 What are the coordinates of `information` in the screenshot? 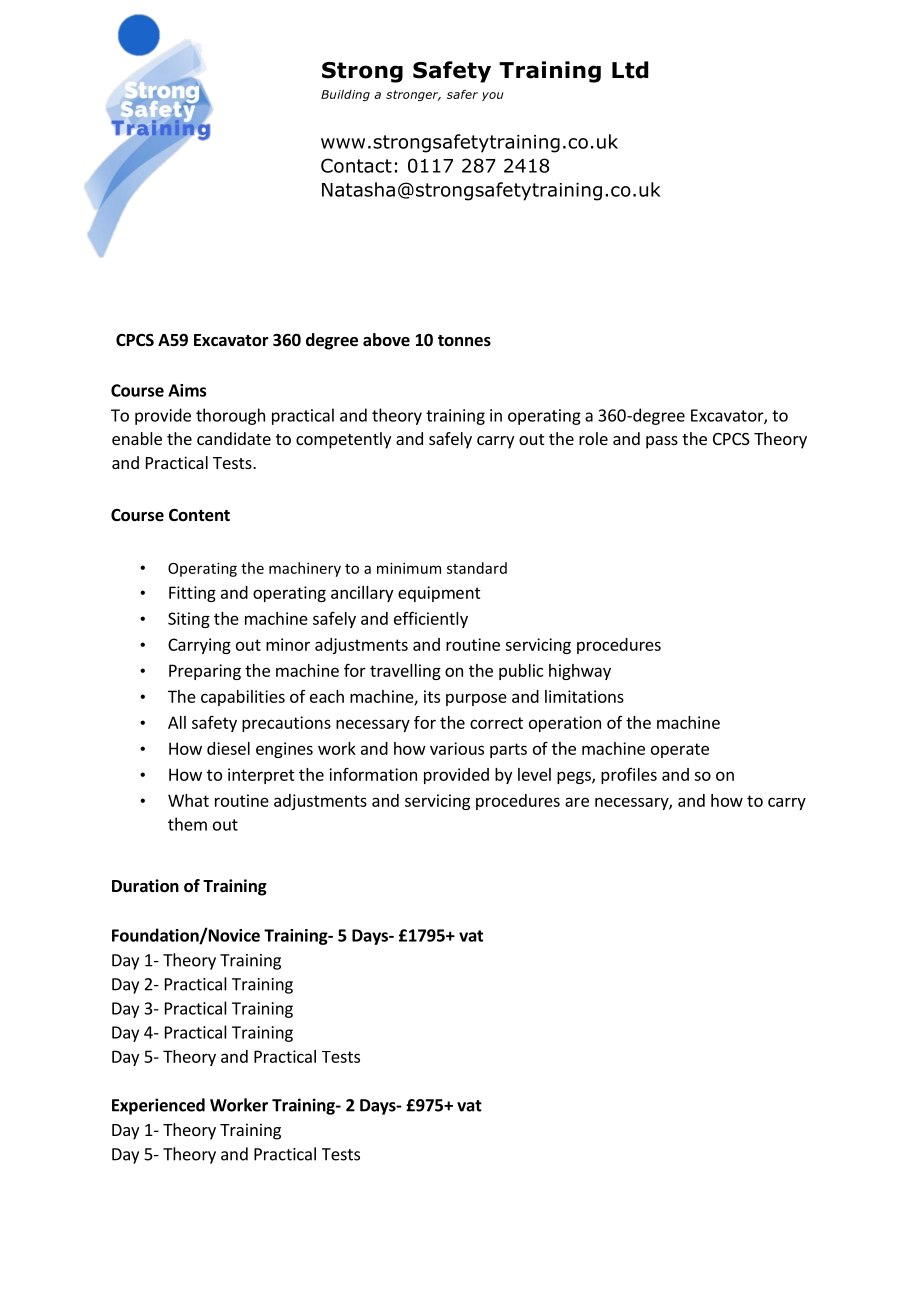 It's located at (373, 774).
